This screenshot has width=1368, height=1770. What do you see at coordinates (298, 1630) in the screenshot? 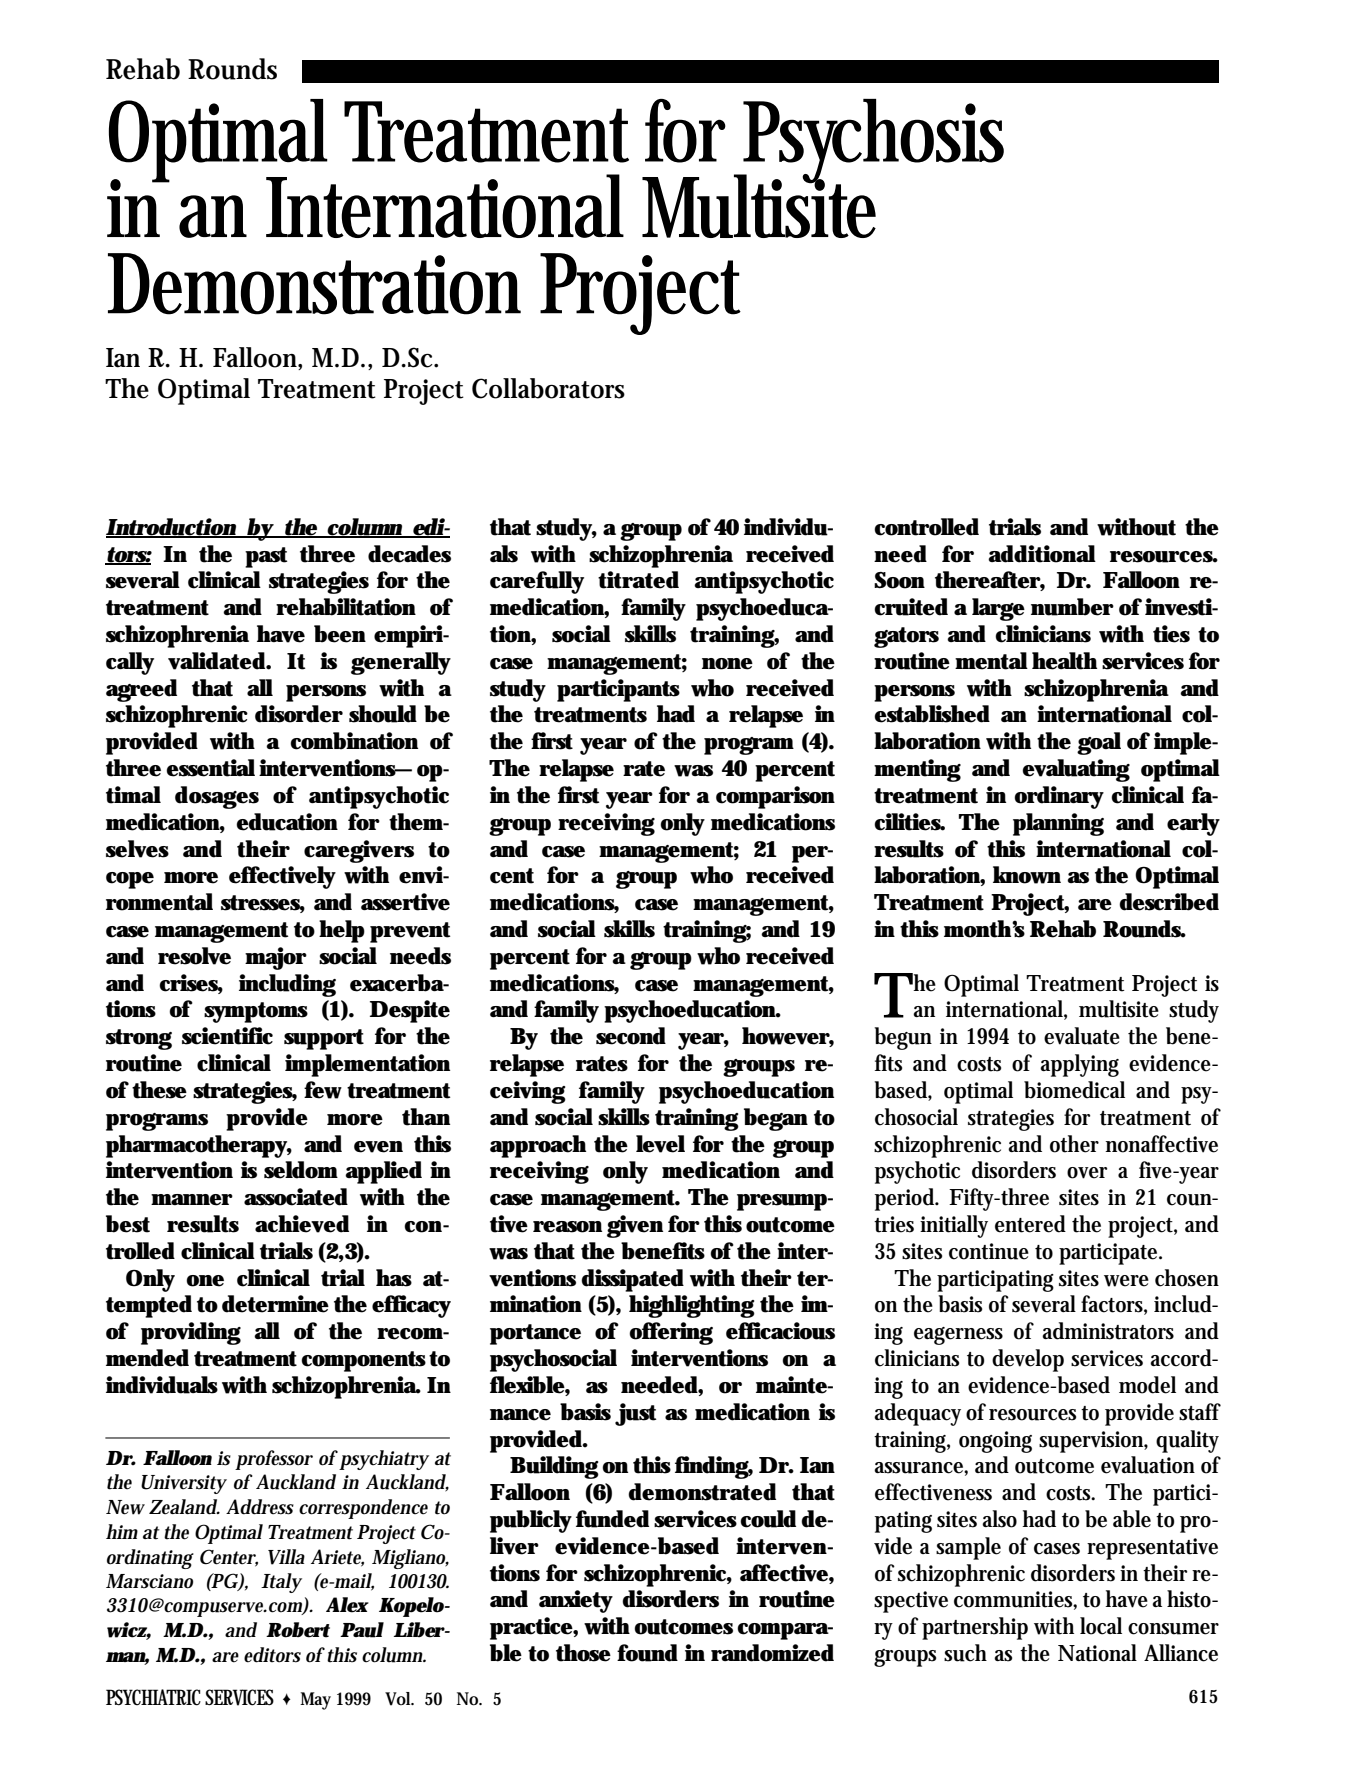
I see `Robert` at bounding box center [298, 1630].
